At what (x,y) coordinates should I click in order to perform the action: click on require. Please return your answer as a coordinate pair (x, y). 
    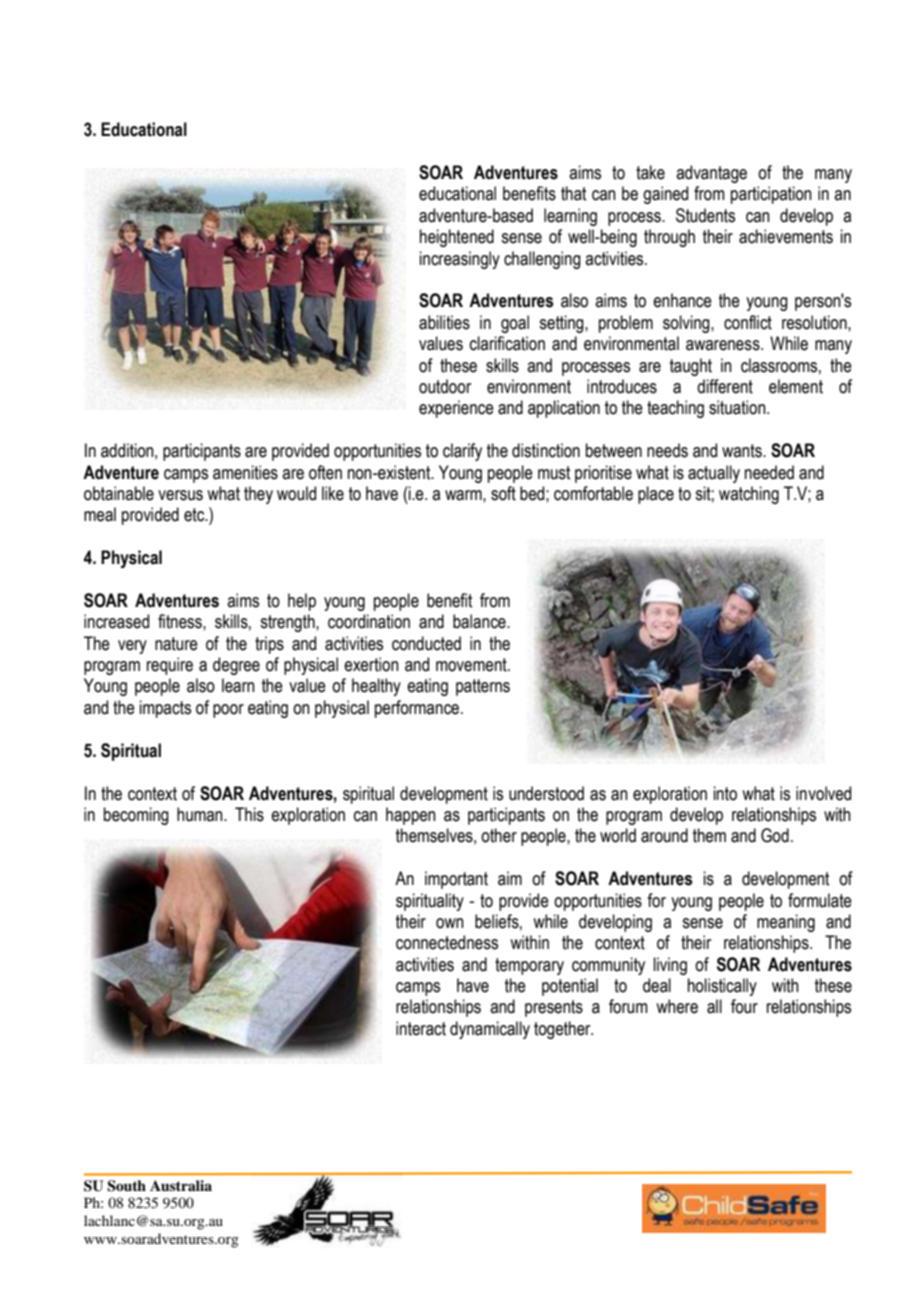
    Looking at the image, I should click on (170, 666).
